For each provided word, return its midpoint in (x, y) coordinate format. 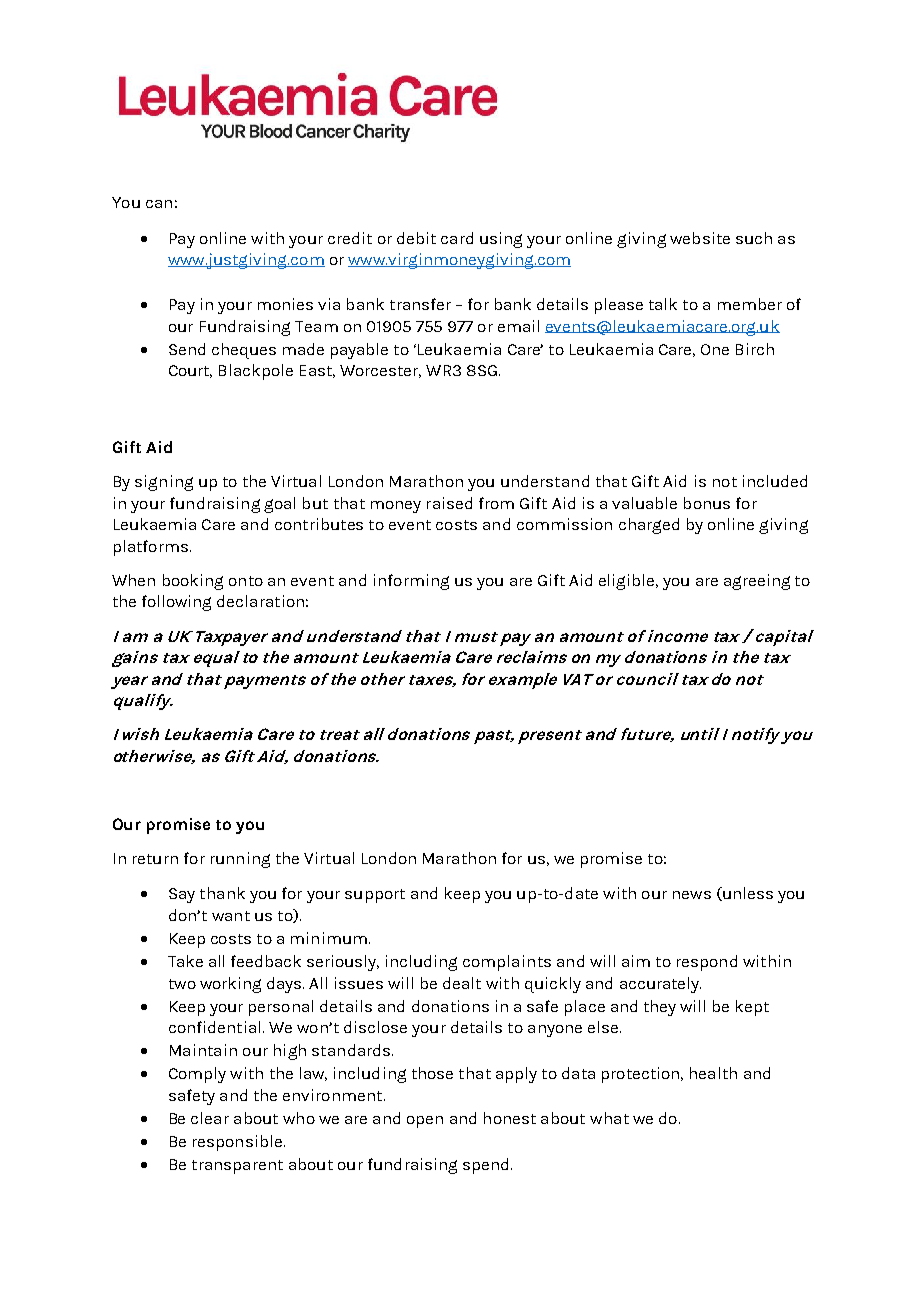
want (231, 916)
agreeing (757, 582)
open (425, 1122)
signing (164, 483)
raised (449, 503)
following (176, 603)
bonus (707, 503)
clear (210, 1118)
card (457, 238)
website (700, 238)
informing (411, 582)
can (159, 204)
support (375, 896)
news (692, 895)
